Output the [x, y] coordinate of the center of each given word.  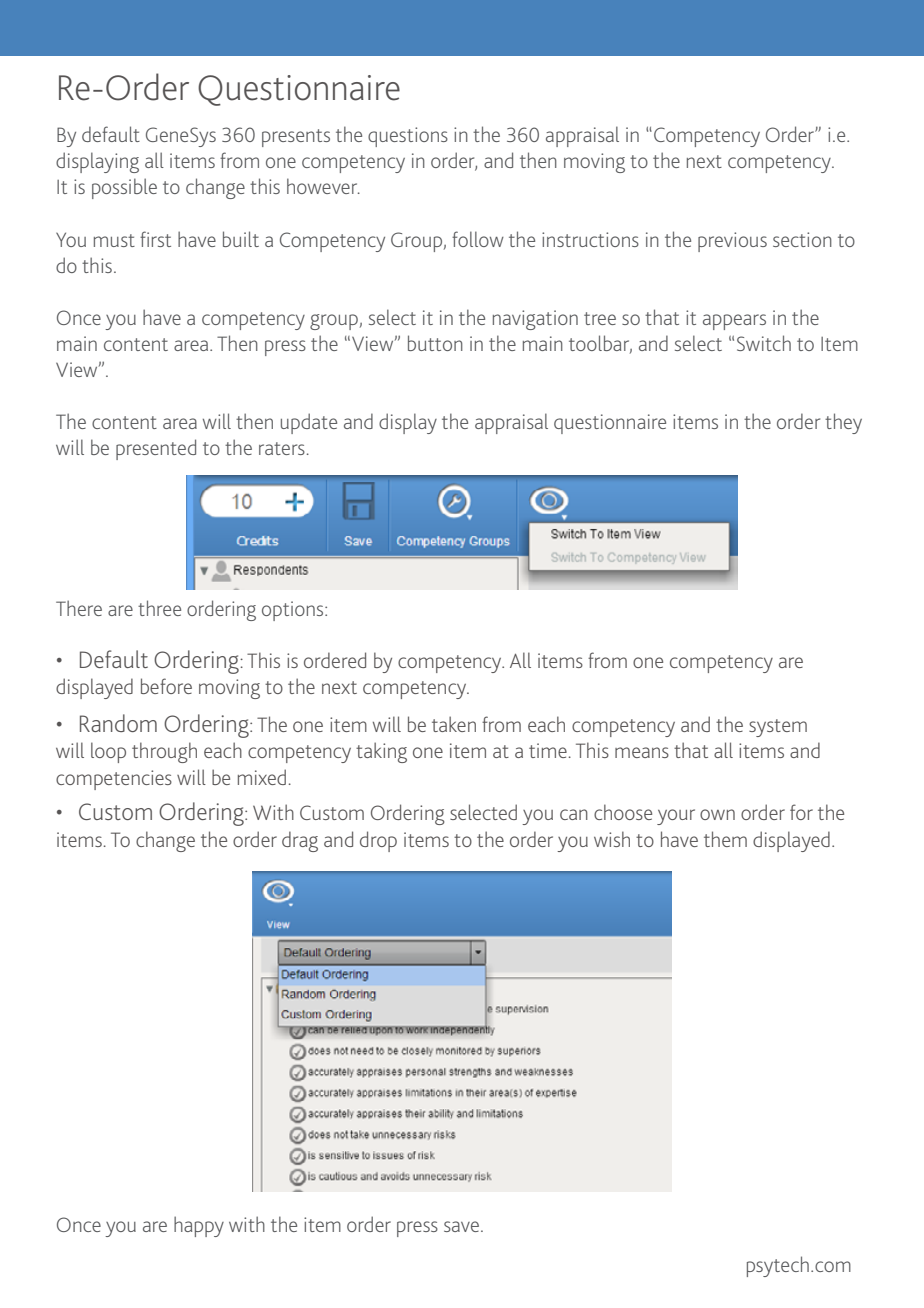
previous [732, 242]
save [461, 1226]
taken [454, 724]
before [166, 686]
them [725, 839]
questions [408, 137]
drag [300, 841]
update [309, 423]
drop [378, 841]
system [778, 728]
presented [156, 449]
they [843, 423]
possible [124, 188]
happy [199, 1226]
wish [612, 839]
